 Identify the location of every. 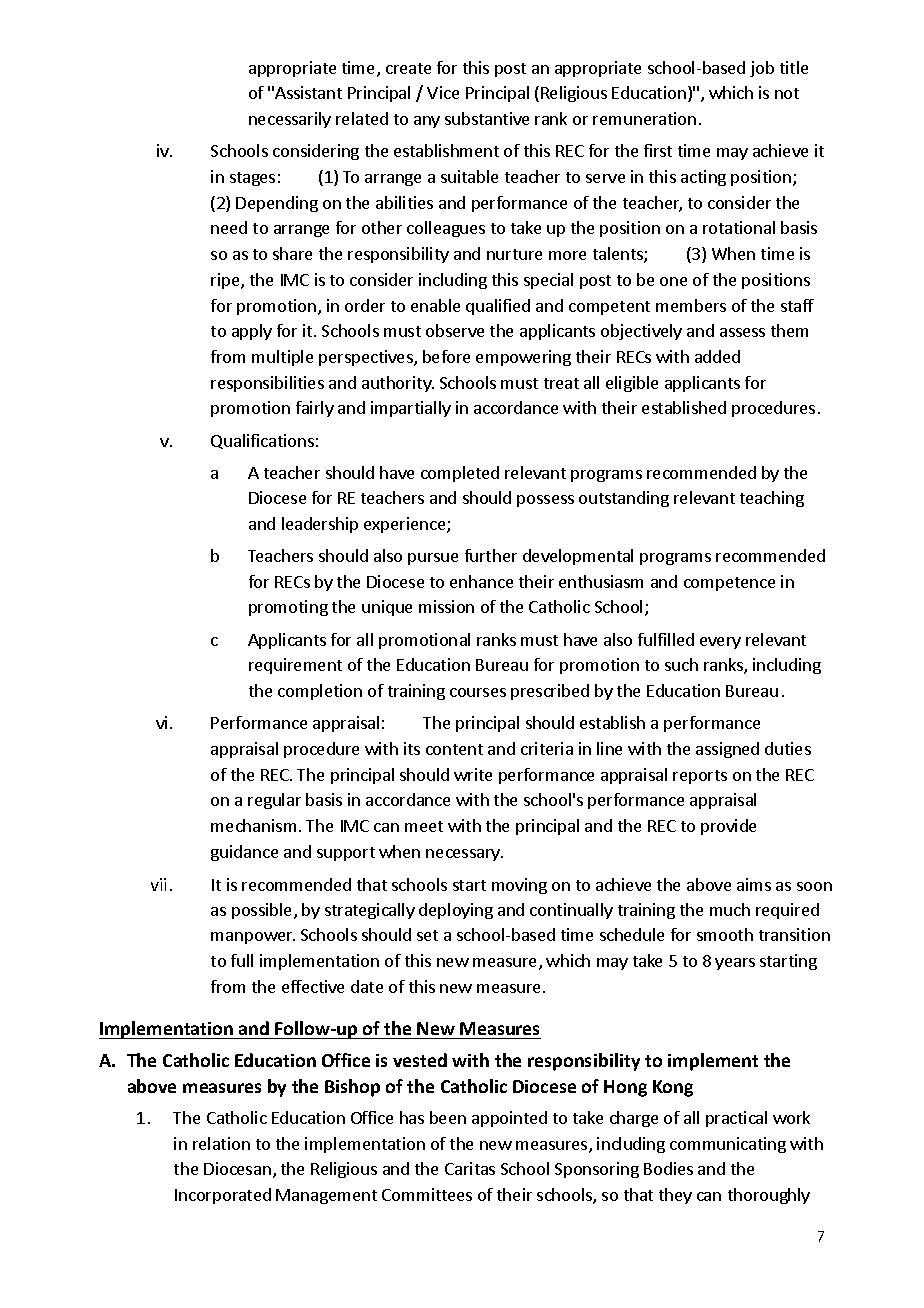
(720, 643).
